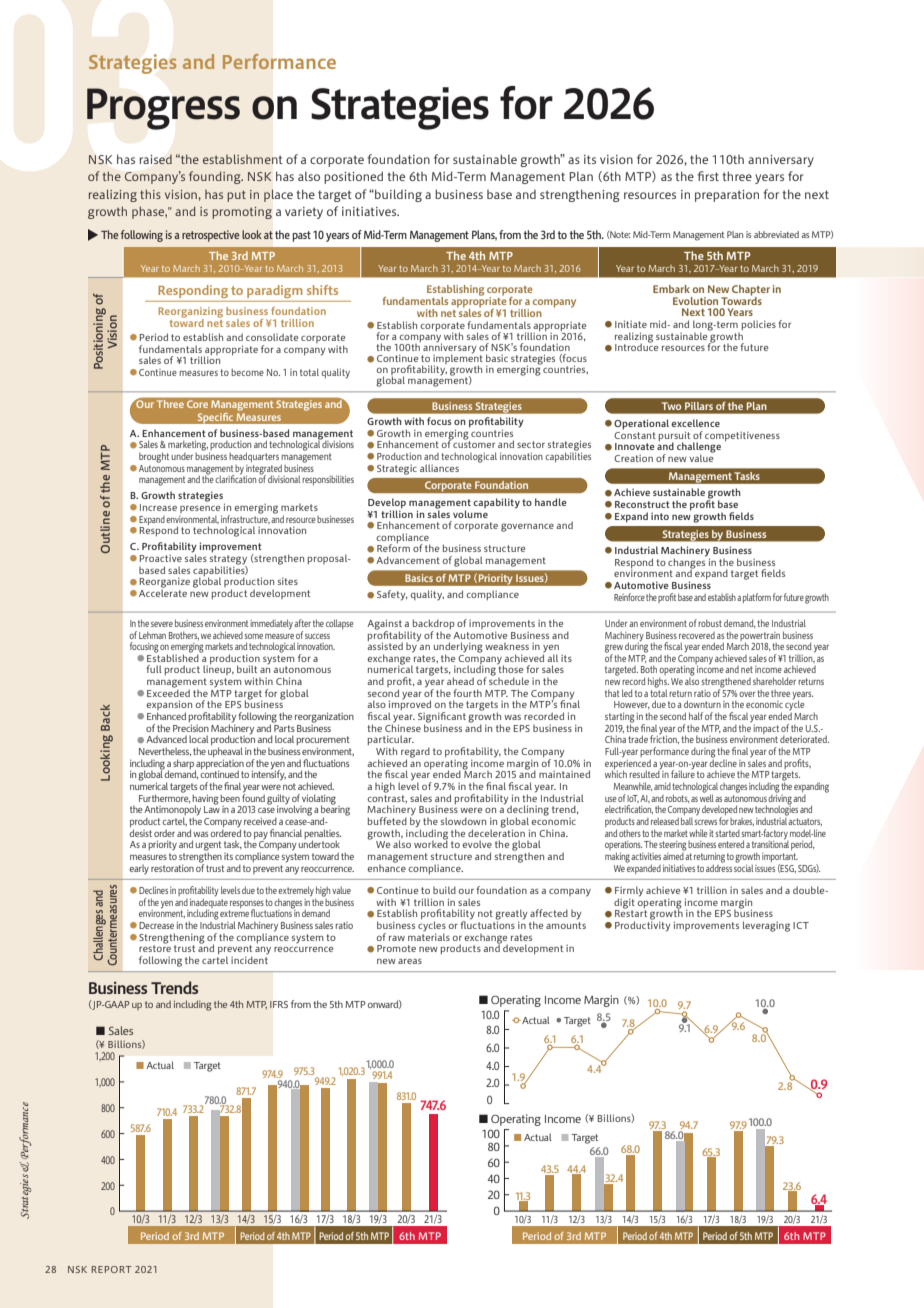 This screenshot has width=924, height=1308. I want to click on leveraging, so click(766, 926).
